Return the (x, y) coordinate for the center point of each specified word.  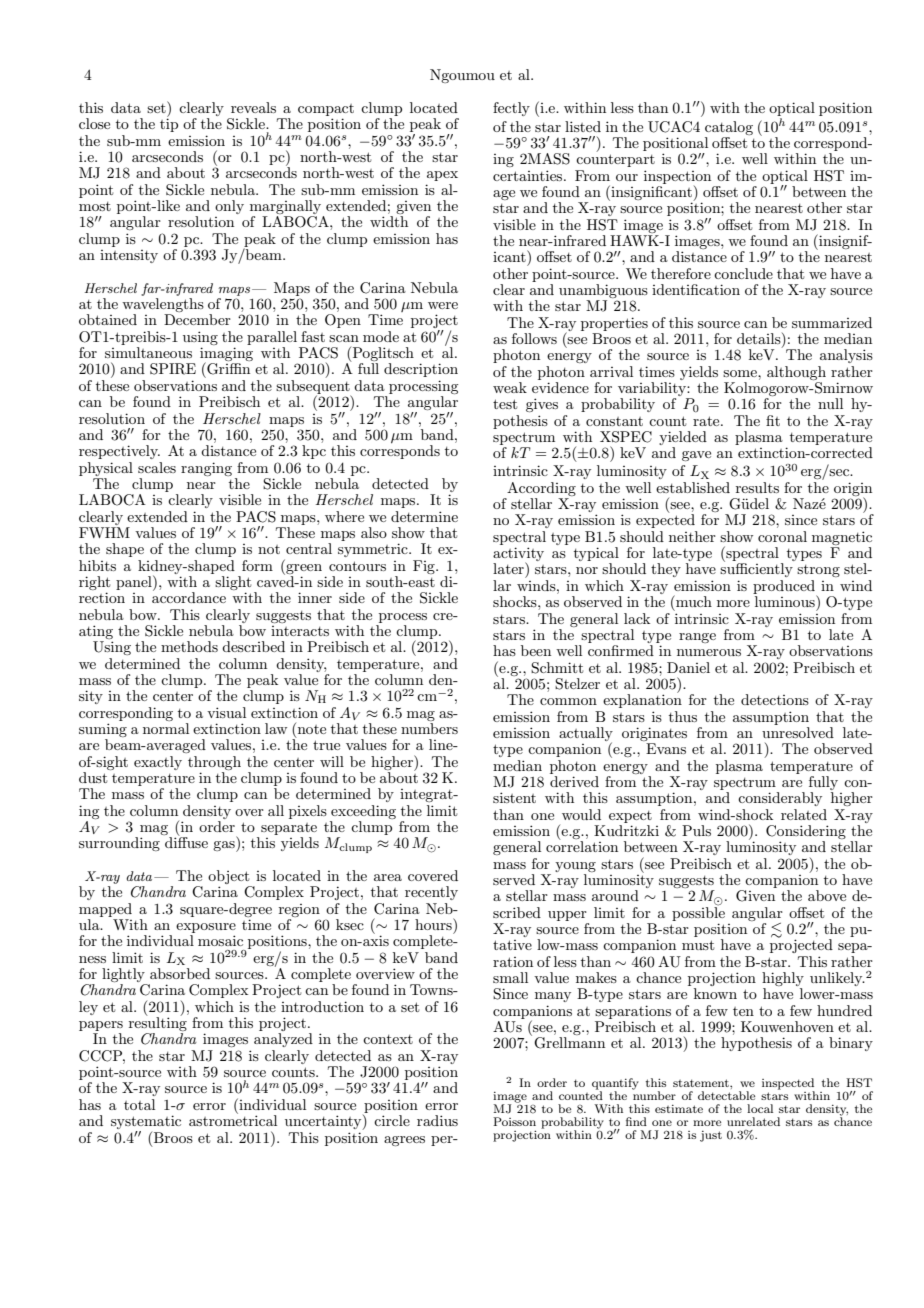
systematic (146, 1123)
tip (169, 125)
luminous (786, 601)
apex (442, 176)
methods (189, 646)
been (536, 650)
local (760, 1108)
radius (437, 1120)
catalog (729, 128)
